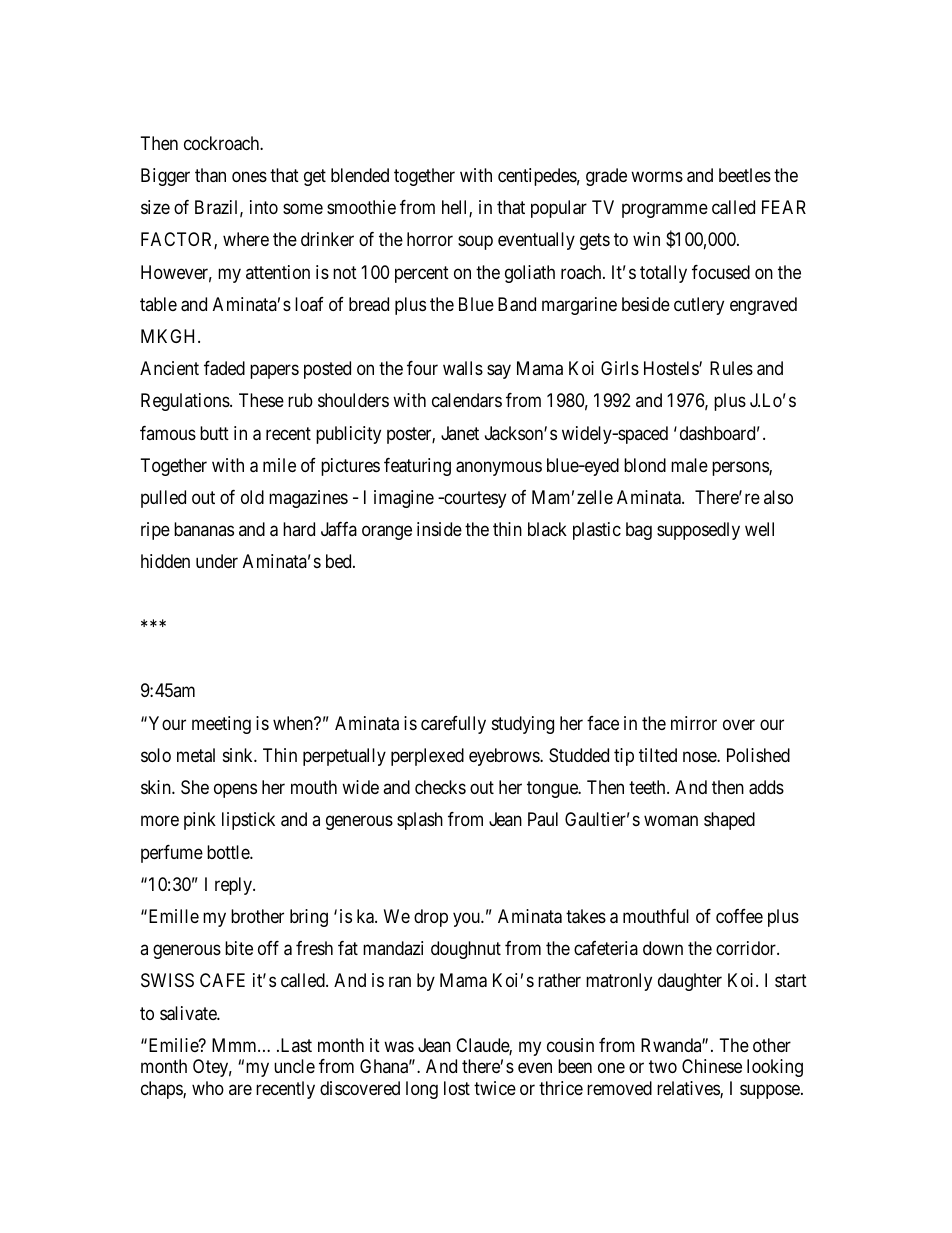 The width and height of the screenshot is (952, 1233). What do you see at coordinates (475, 243) in the screenshot?
I see `soup` at bounding box center [475, 243].
